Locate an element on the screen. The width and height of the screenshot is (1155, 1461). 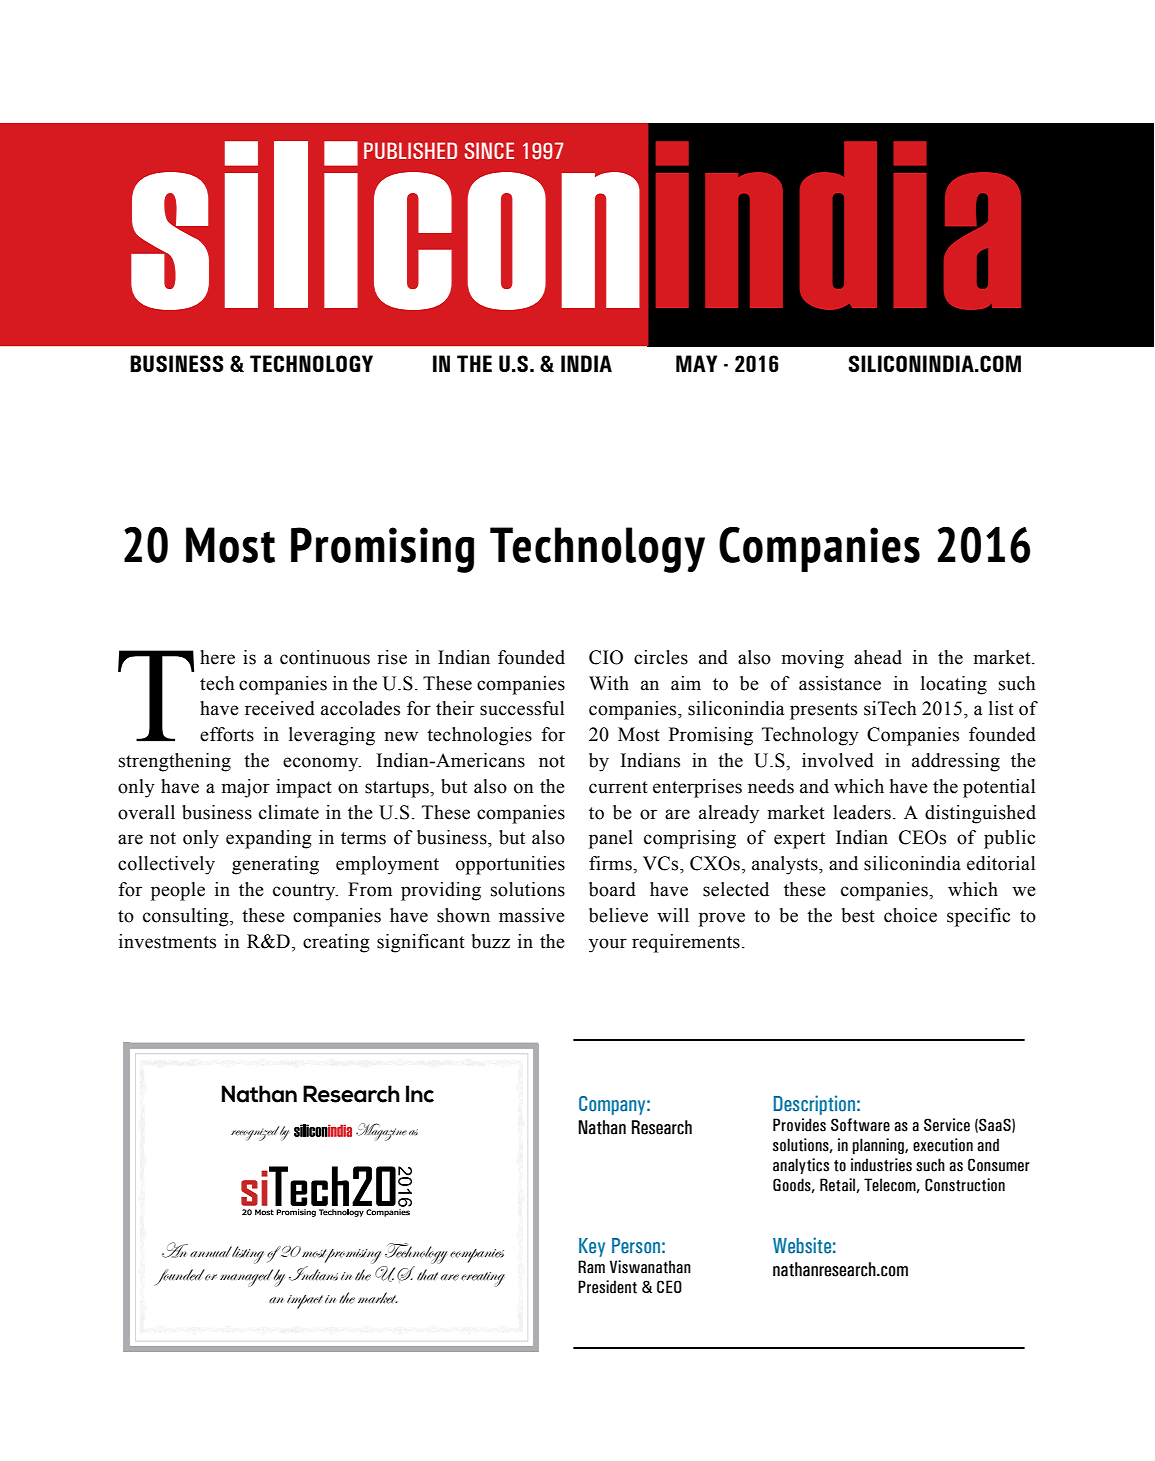
efforts is located at coordinates (227, 734).
